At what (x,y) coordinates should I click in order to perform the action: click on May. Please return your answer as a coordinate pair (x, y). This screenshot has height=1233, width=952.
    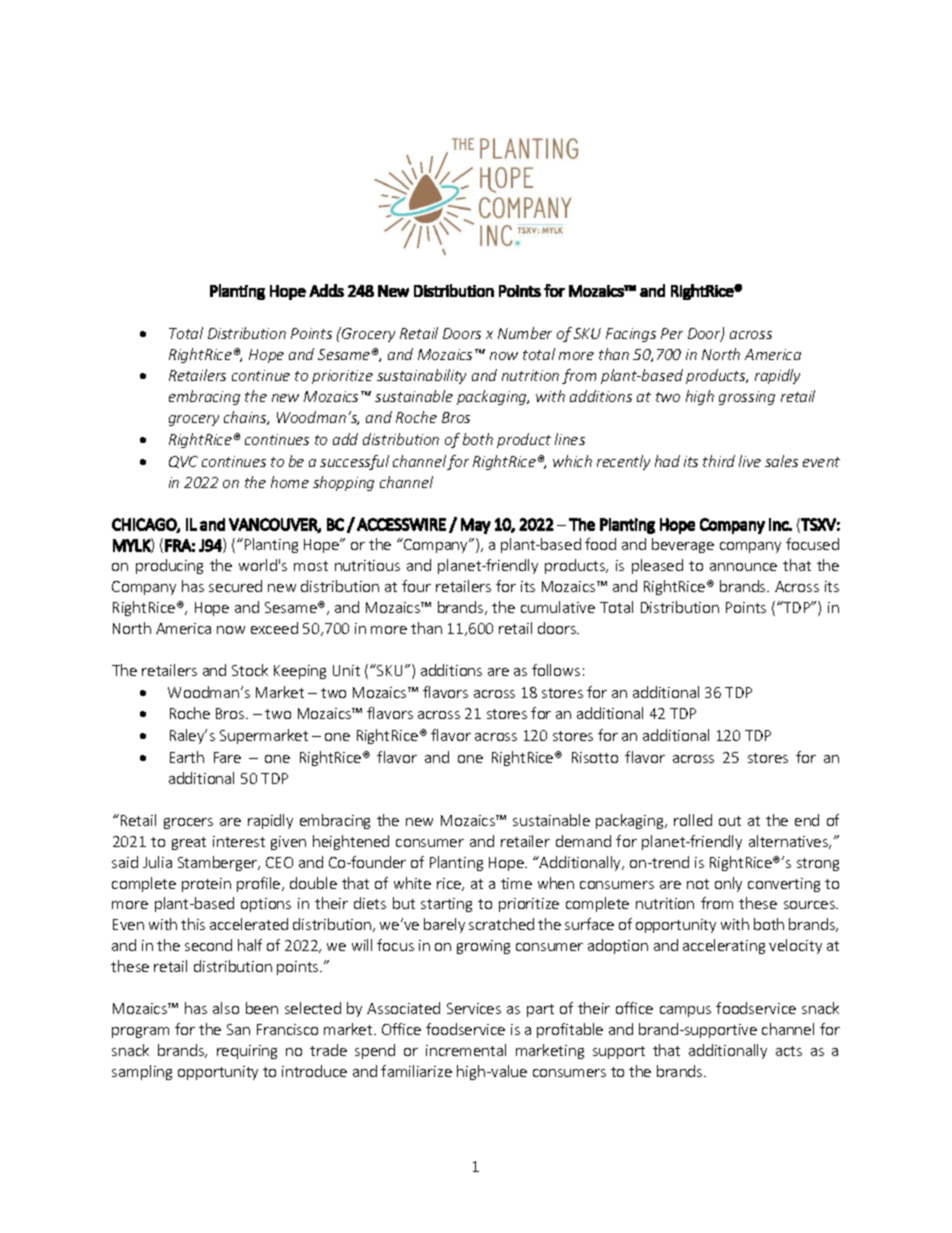
    Looking at the image, I should click on (476, 526).
